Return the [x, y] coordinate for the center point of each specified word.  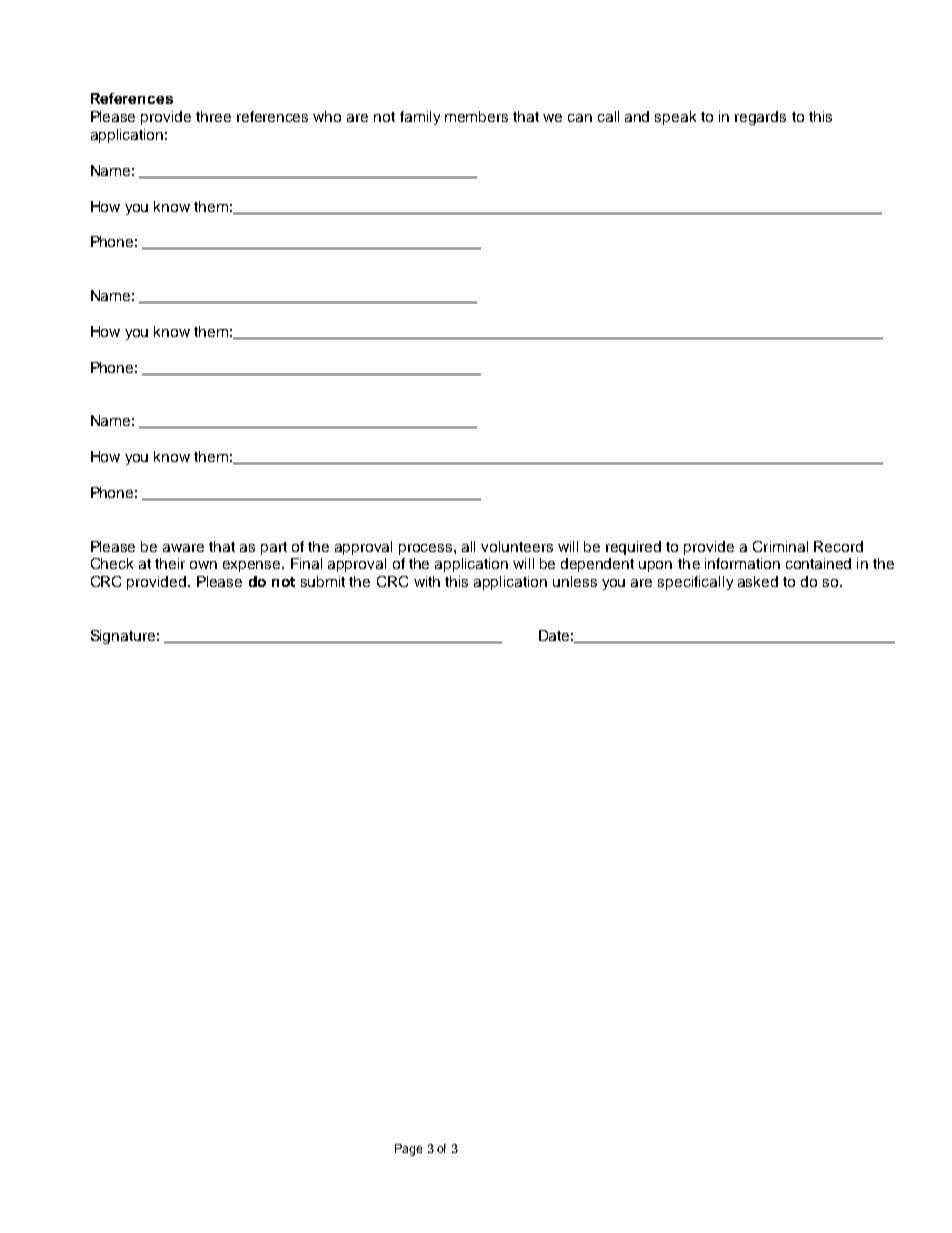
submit [323, 581]
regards [760, 118]
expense [253, 566]
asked [758, 581]
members [476, 116]
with [427, 581]
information [742, 563]
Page [408, 1150]
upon [655, 566]
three [213, 116]
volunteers [517, 546]
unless [575, 581]
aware [183, 548]
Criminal [780, 546]
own [203, 565]
